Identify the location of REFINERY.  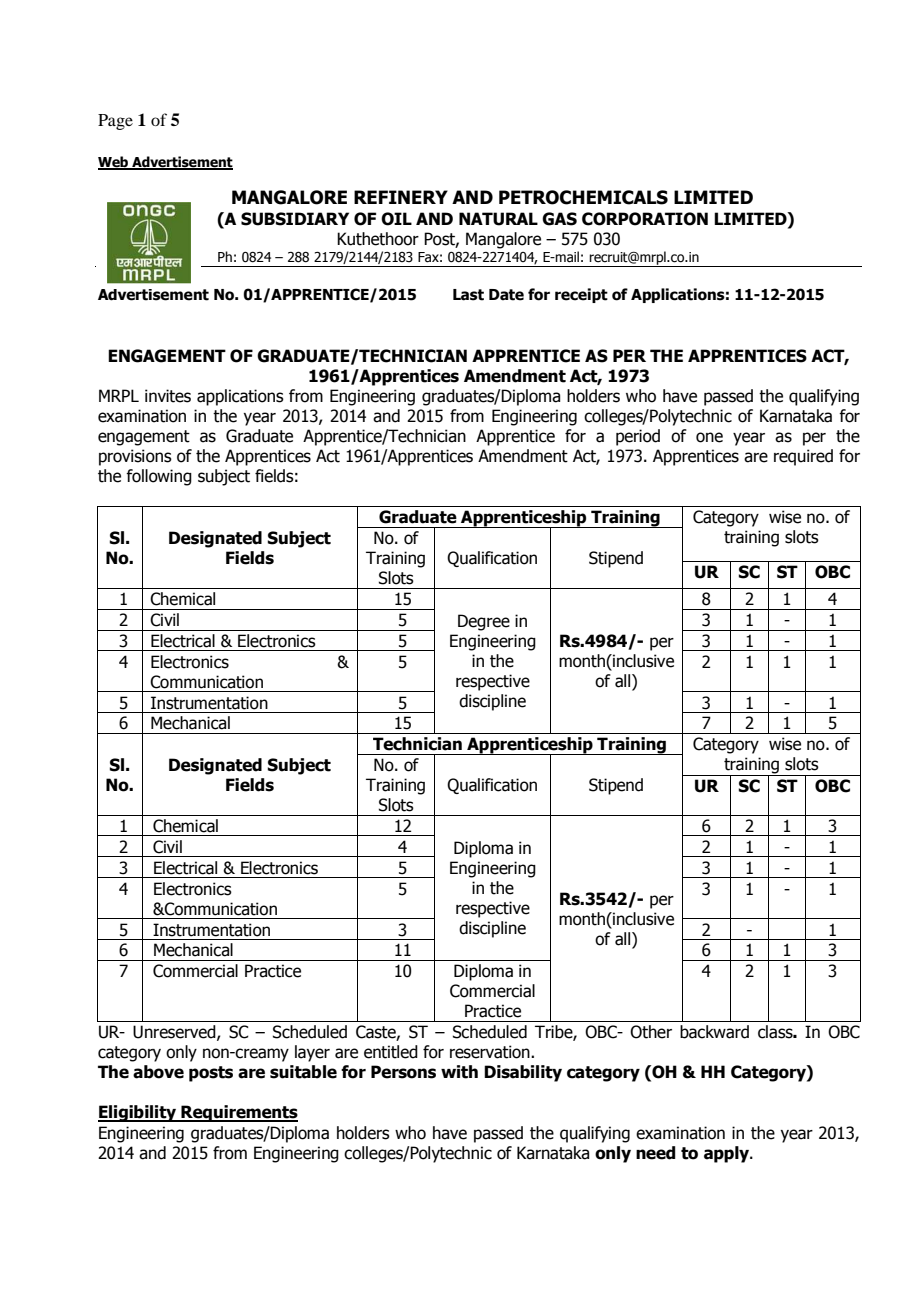
(401, 197).
